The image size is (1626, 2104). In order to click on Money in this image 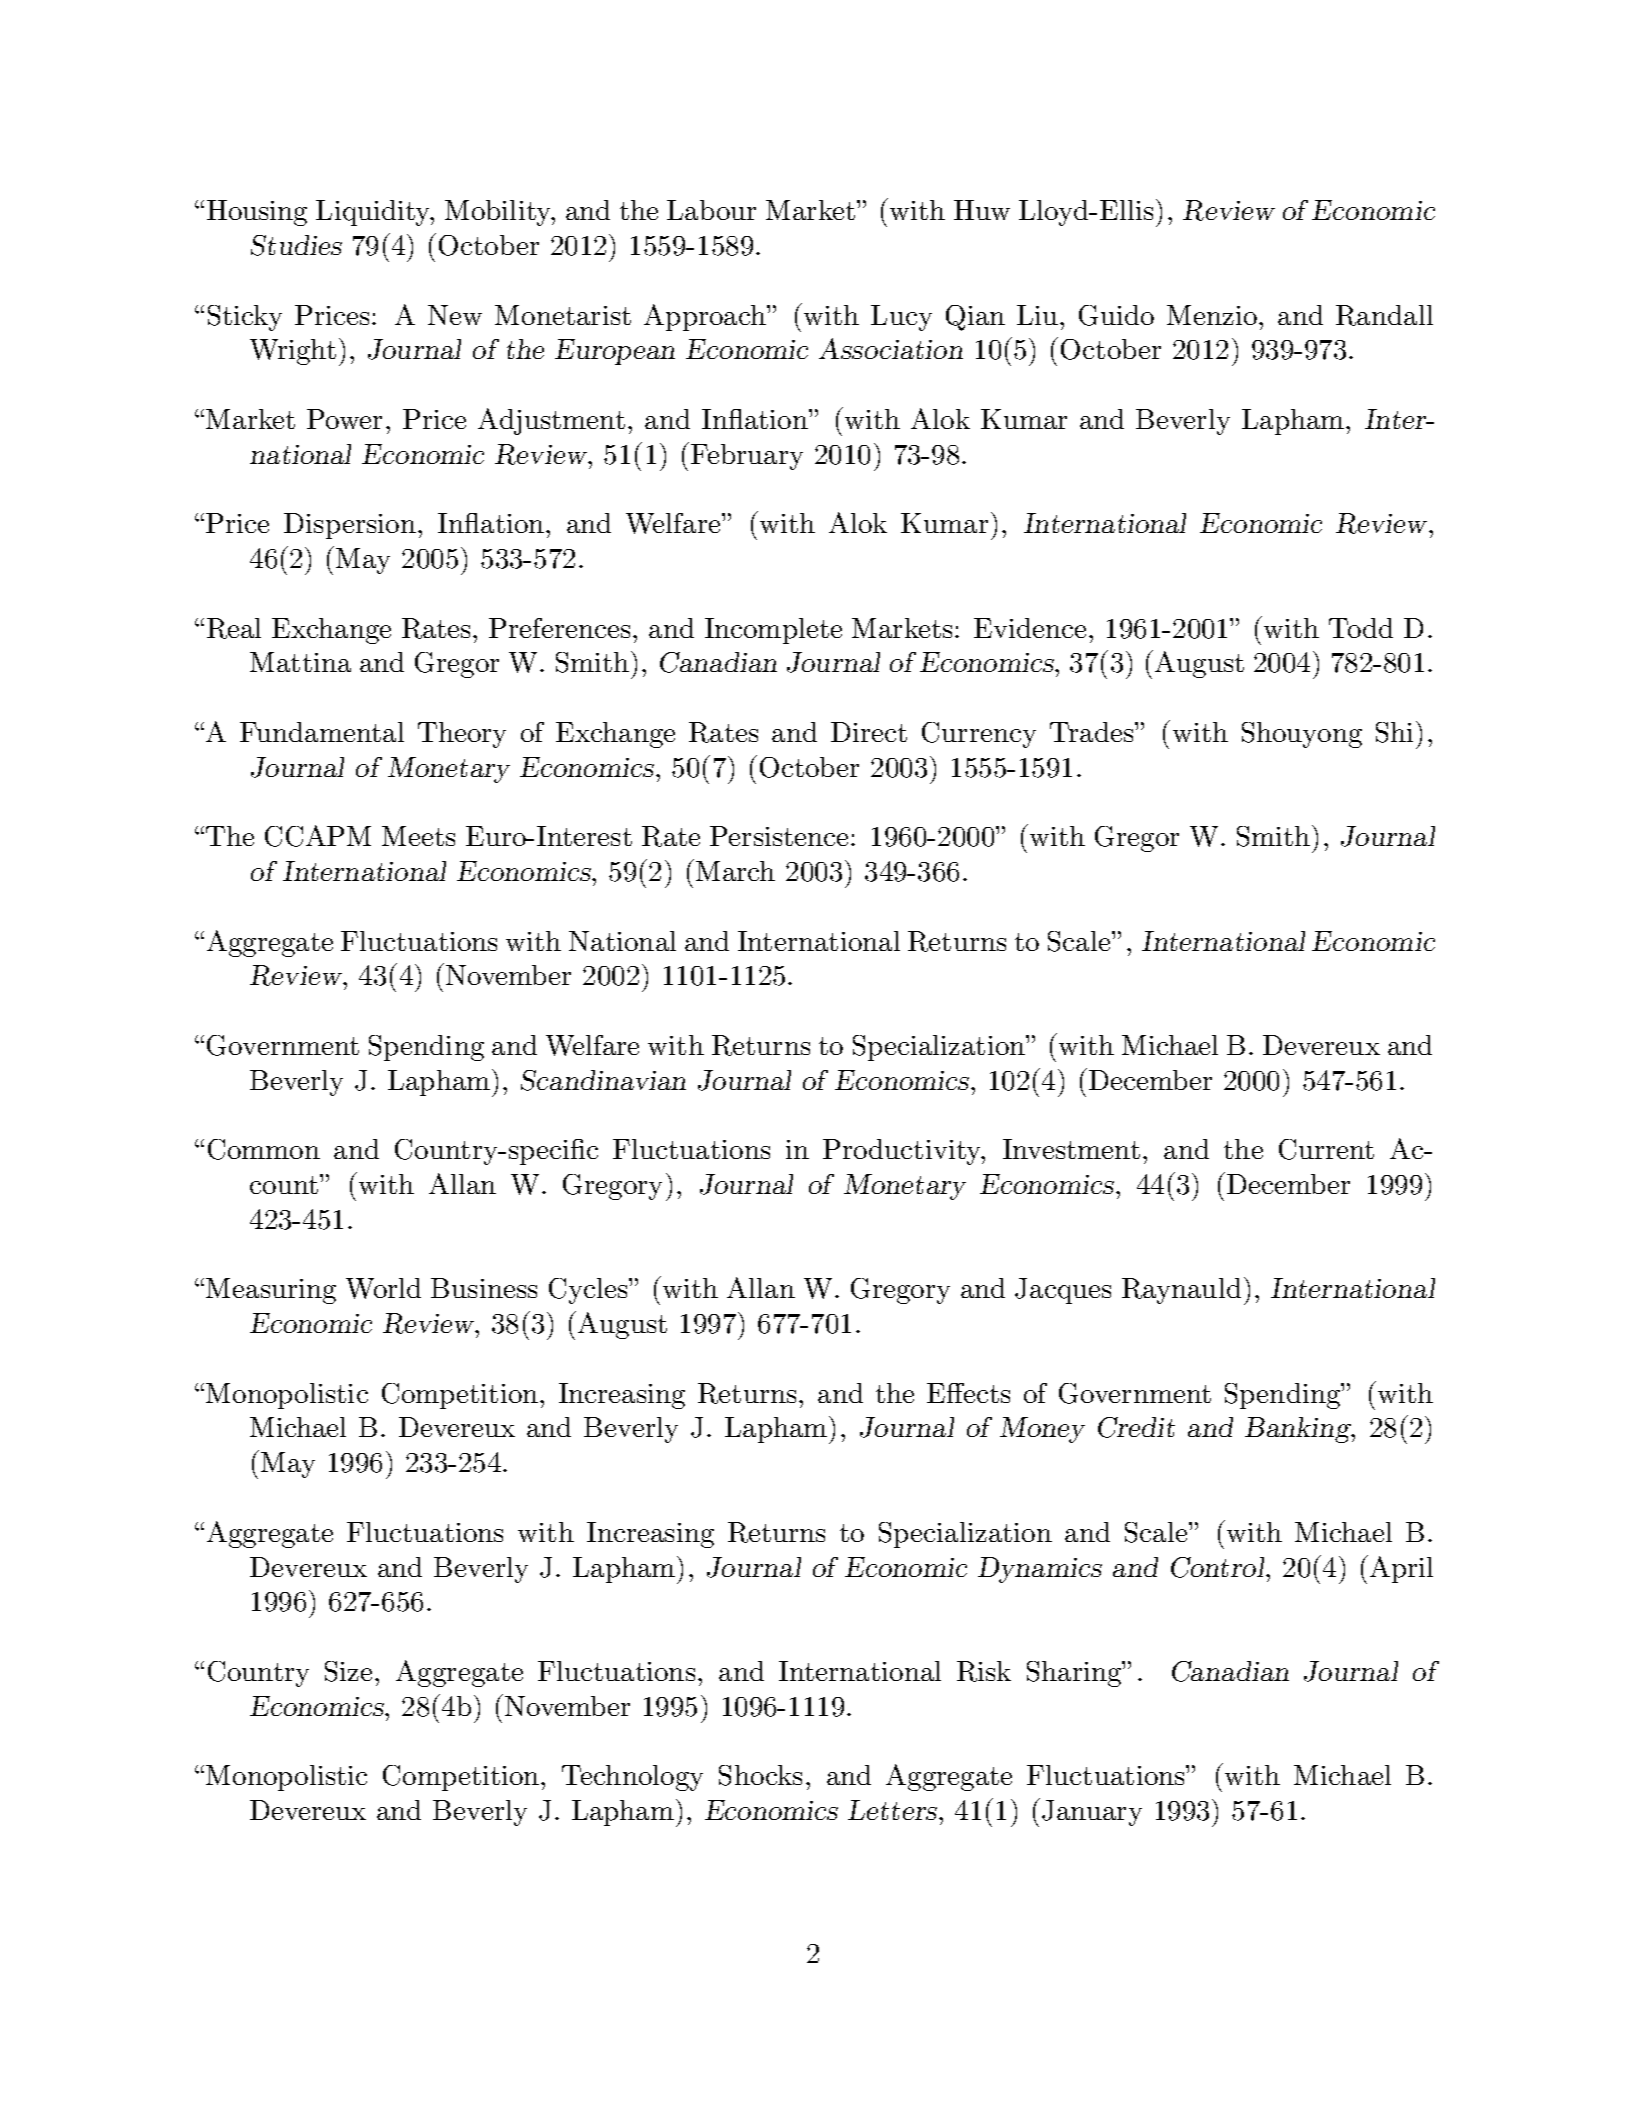, I will do `click(1042, 1430)`.
